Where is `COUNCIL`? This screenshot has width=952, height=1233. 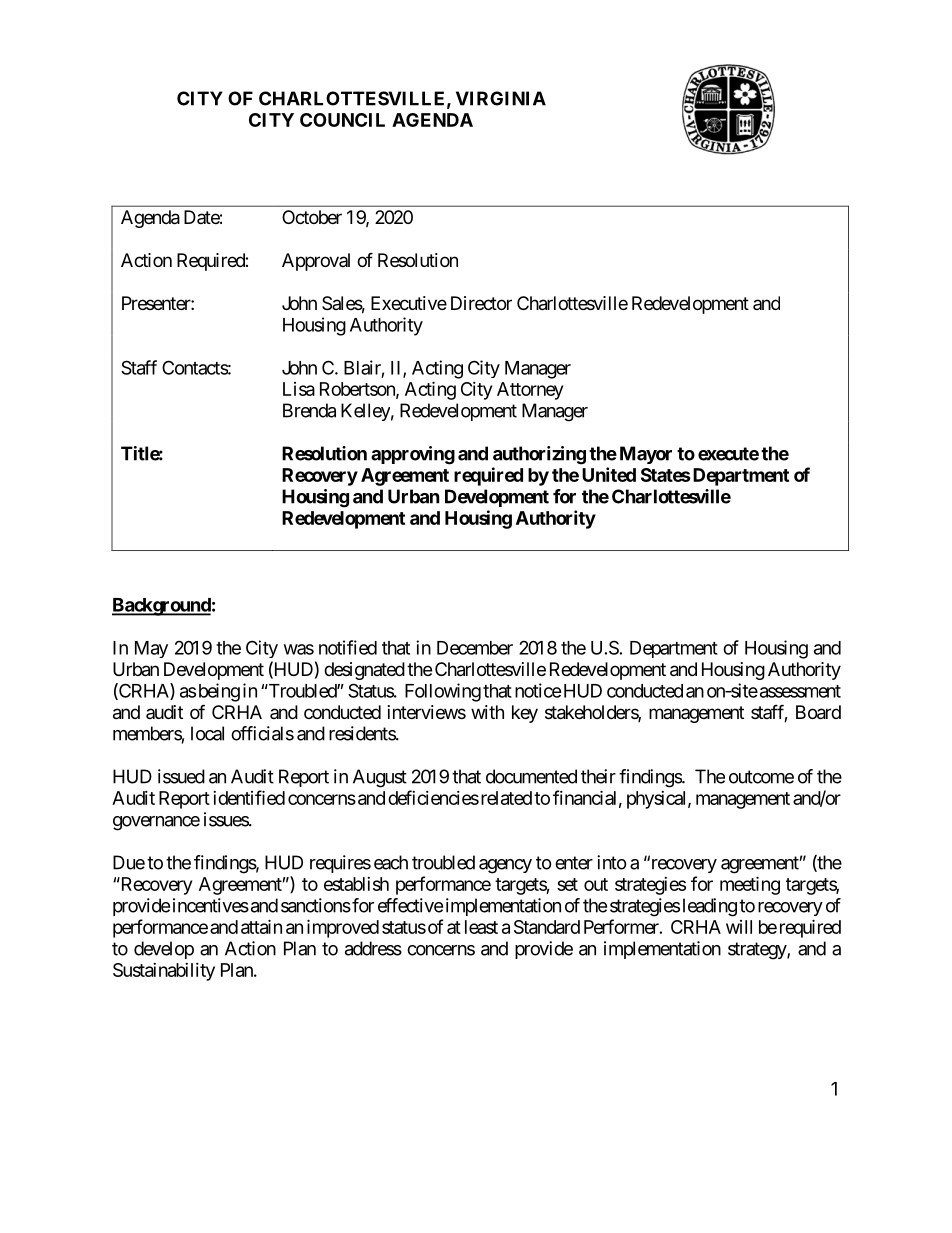
COUNCIL is located at coordinates (342, 120).
